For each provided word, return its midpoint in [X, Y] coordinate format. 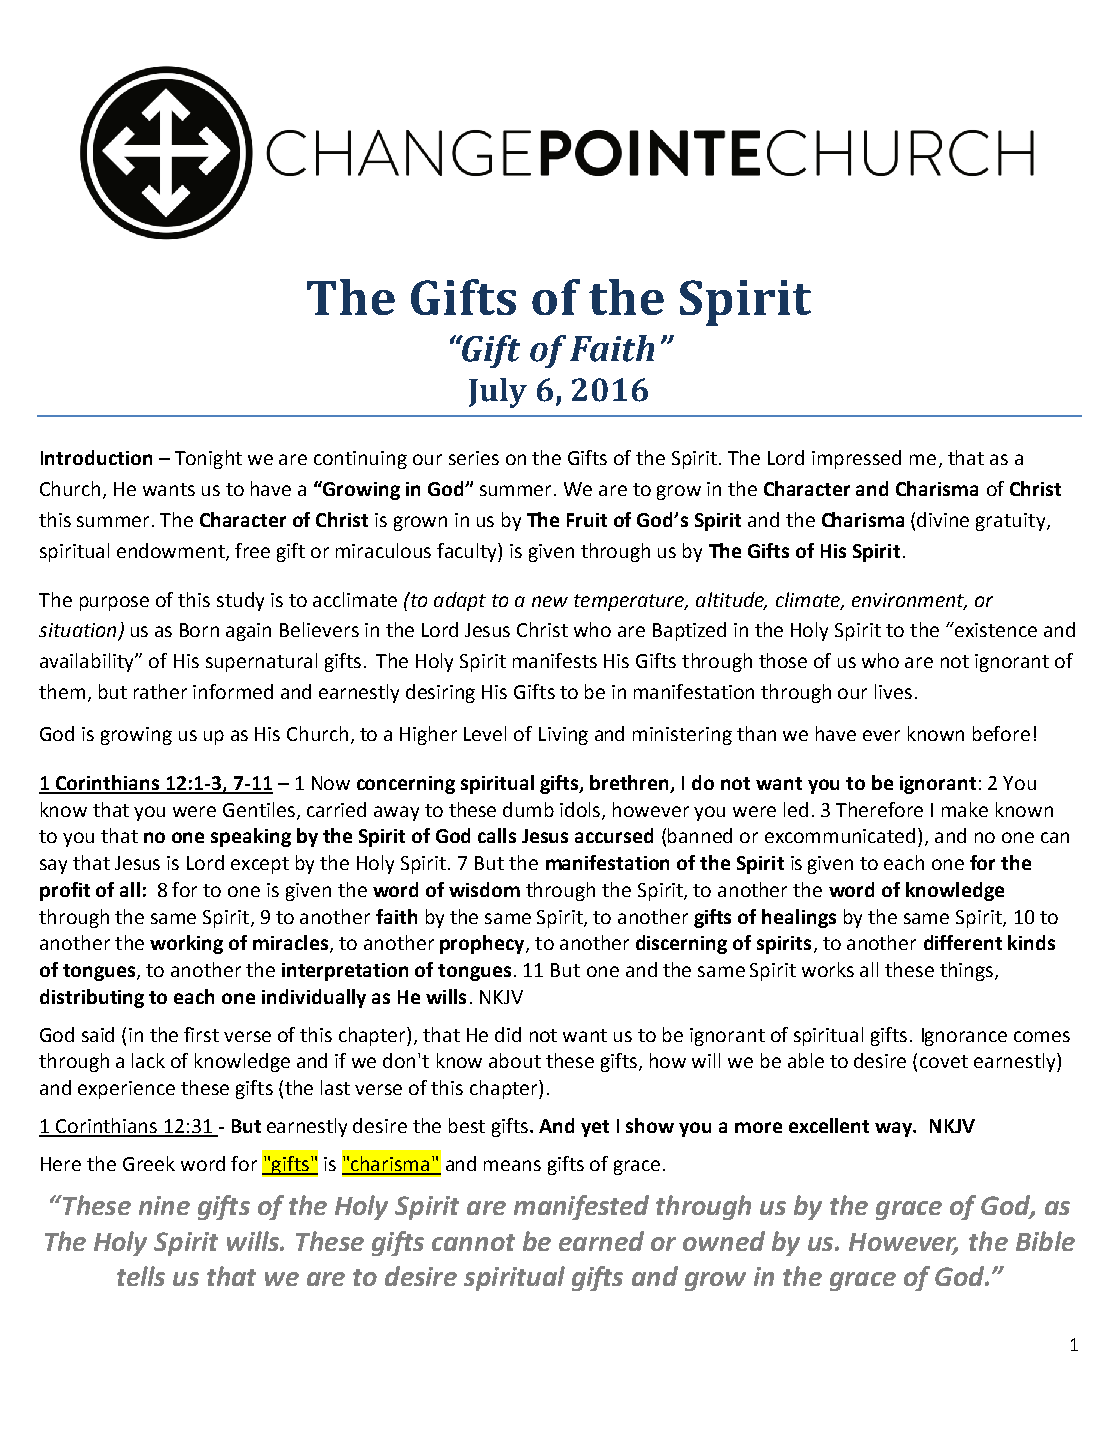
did [508, 1034]
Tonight [208, 459]
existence [995, 629]
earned [601, 1241]
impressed [856, 459]
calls [497, 835]
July [498, 393]
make [965, 809]
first [201, 1034]
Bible [1045, 1241]
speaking [251, 837]
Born [199, 630]
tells [141, 1276]
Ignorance [964, 1037]
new [550, 601]
